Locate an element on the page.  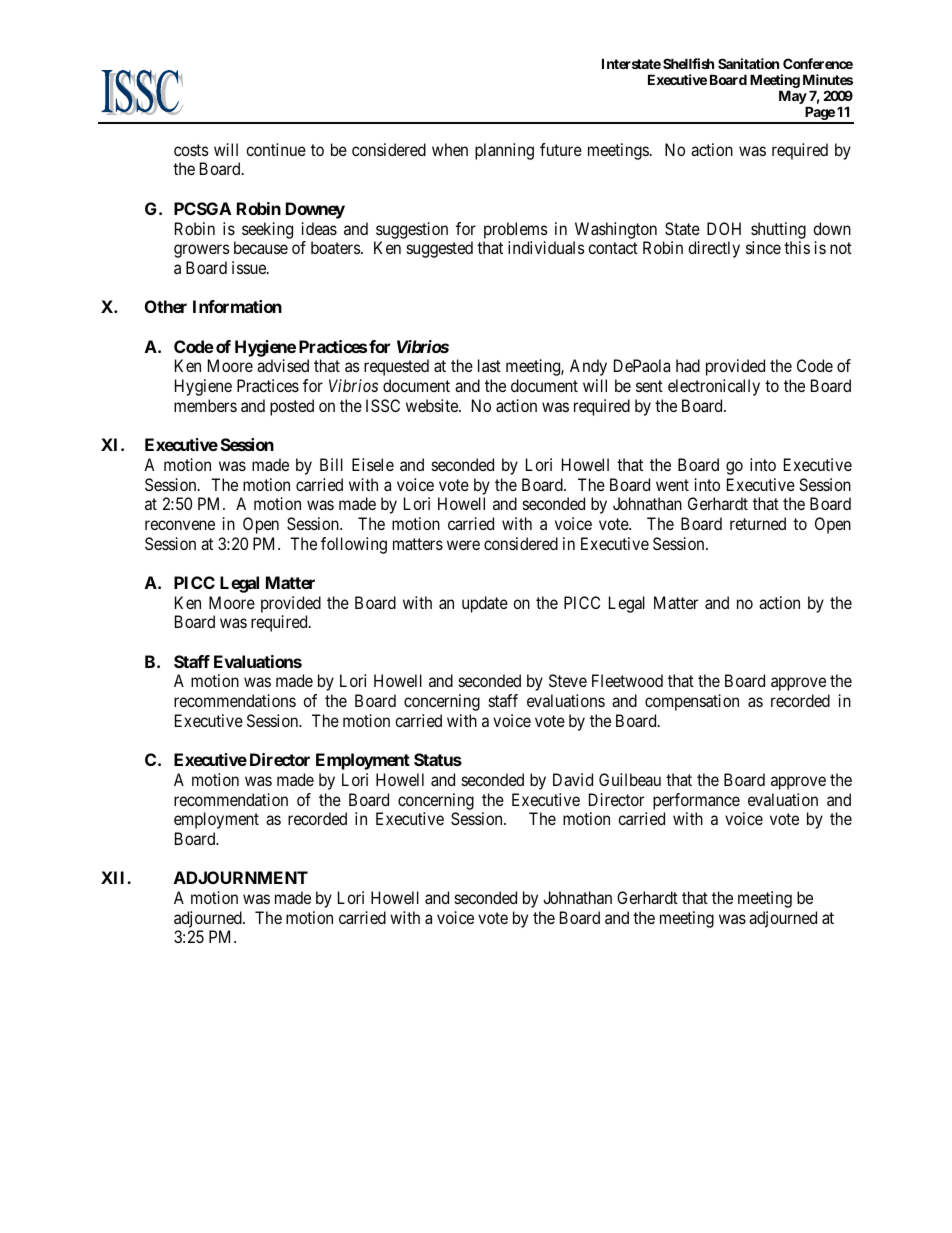
compensation is located at coordinates (692, 702).
